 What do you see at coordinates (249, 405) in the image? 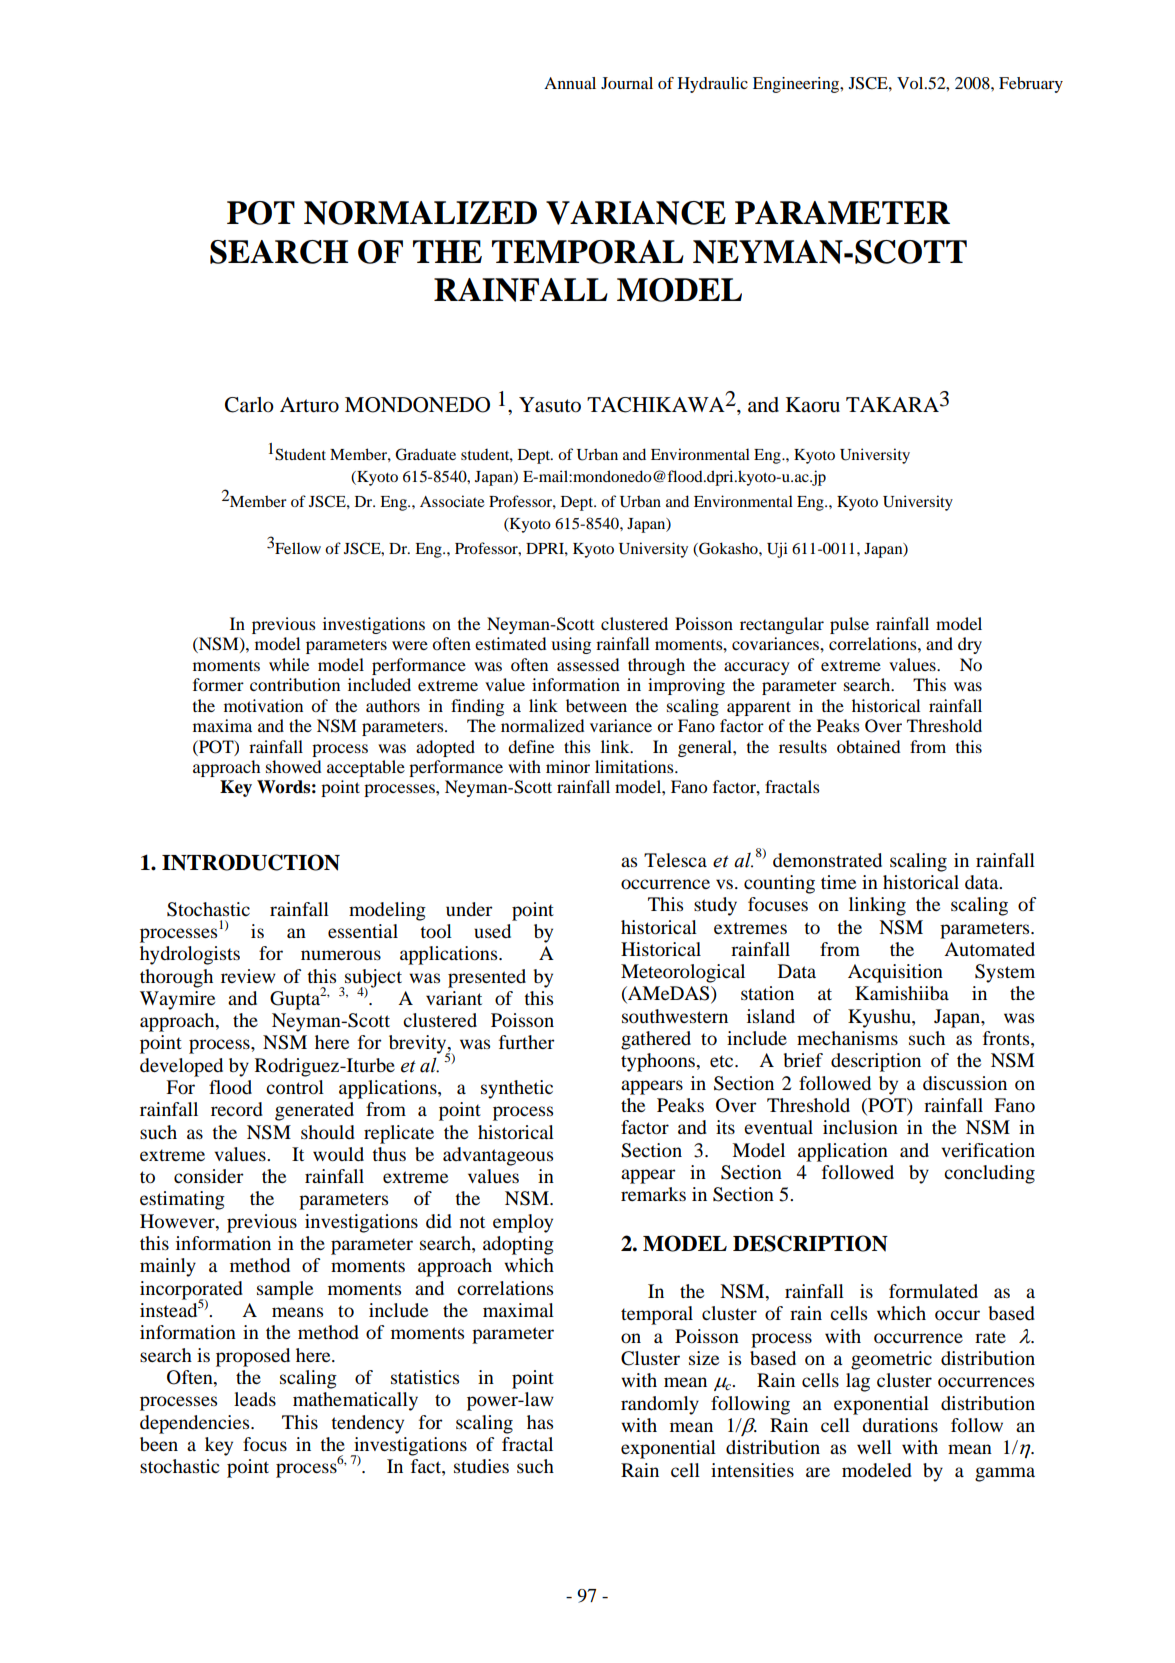
I see `Carlo` at bounding box center [249, 405].
